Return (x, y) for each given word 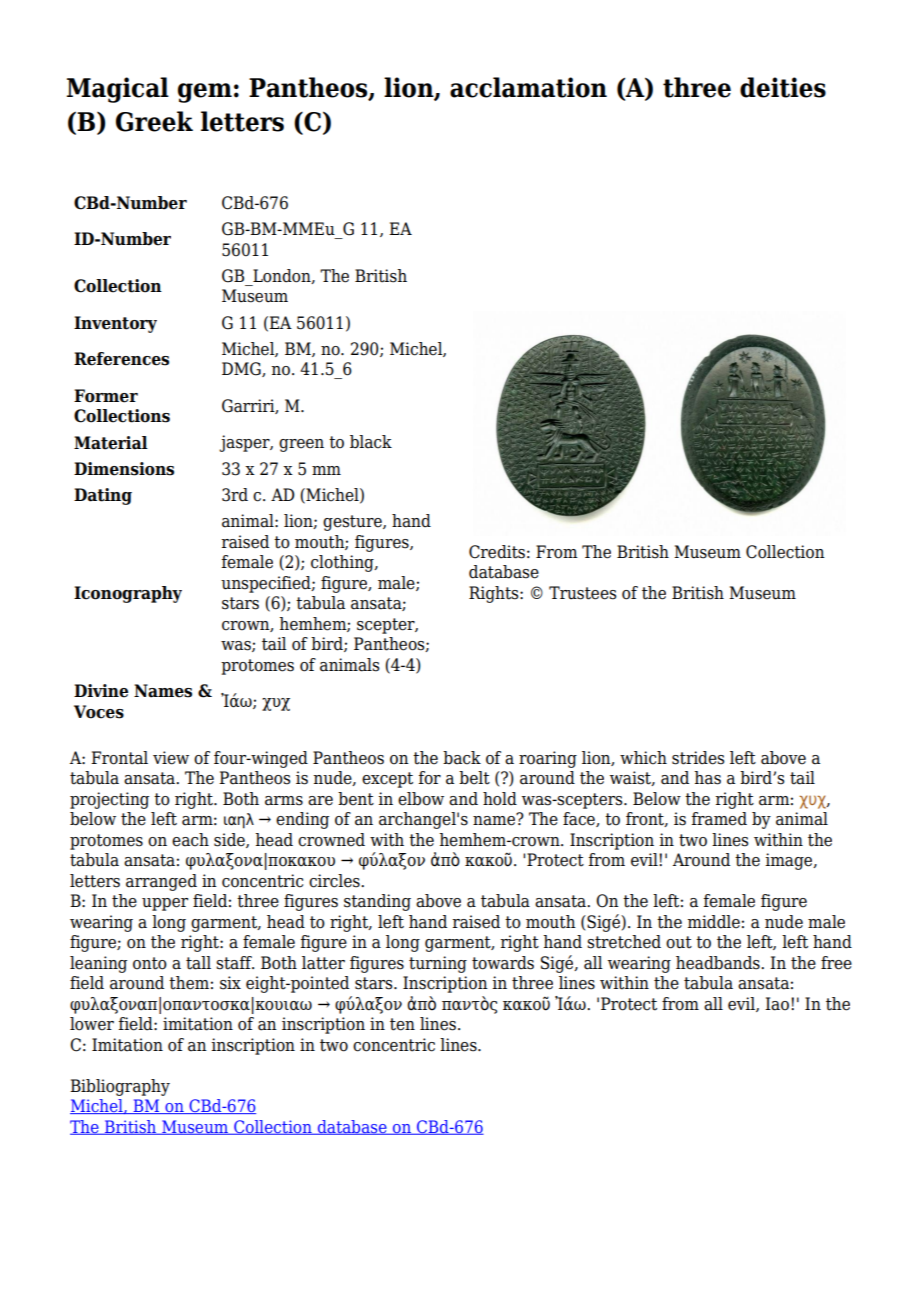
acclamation (528, 87)
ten (402, 1024)
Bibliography (120, 1087)
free (836, 963)
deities (783, 87)
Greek (154, 121)
